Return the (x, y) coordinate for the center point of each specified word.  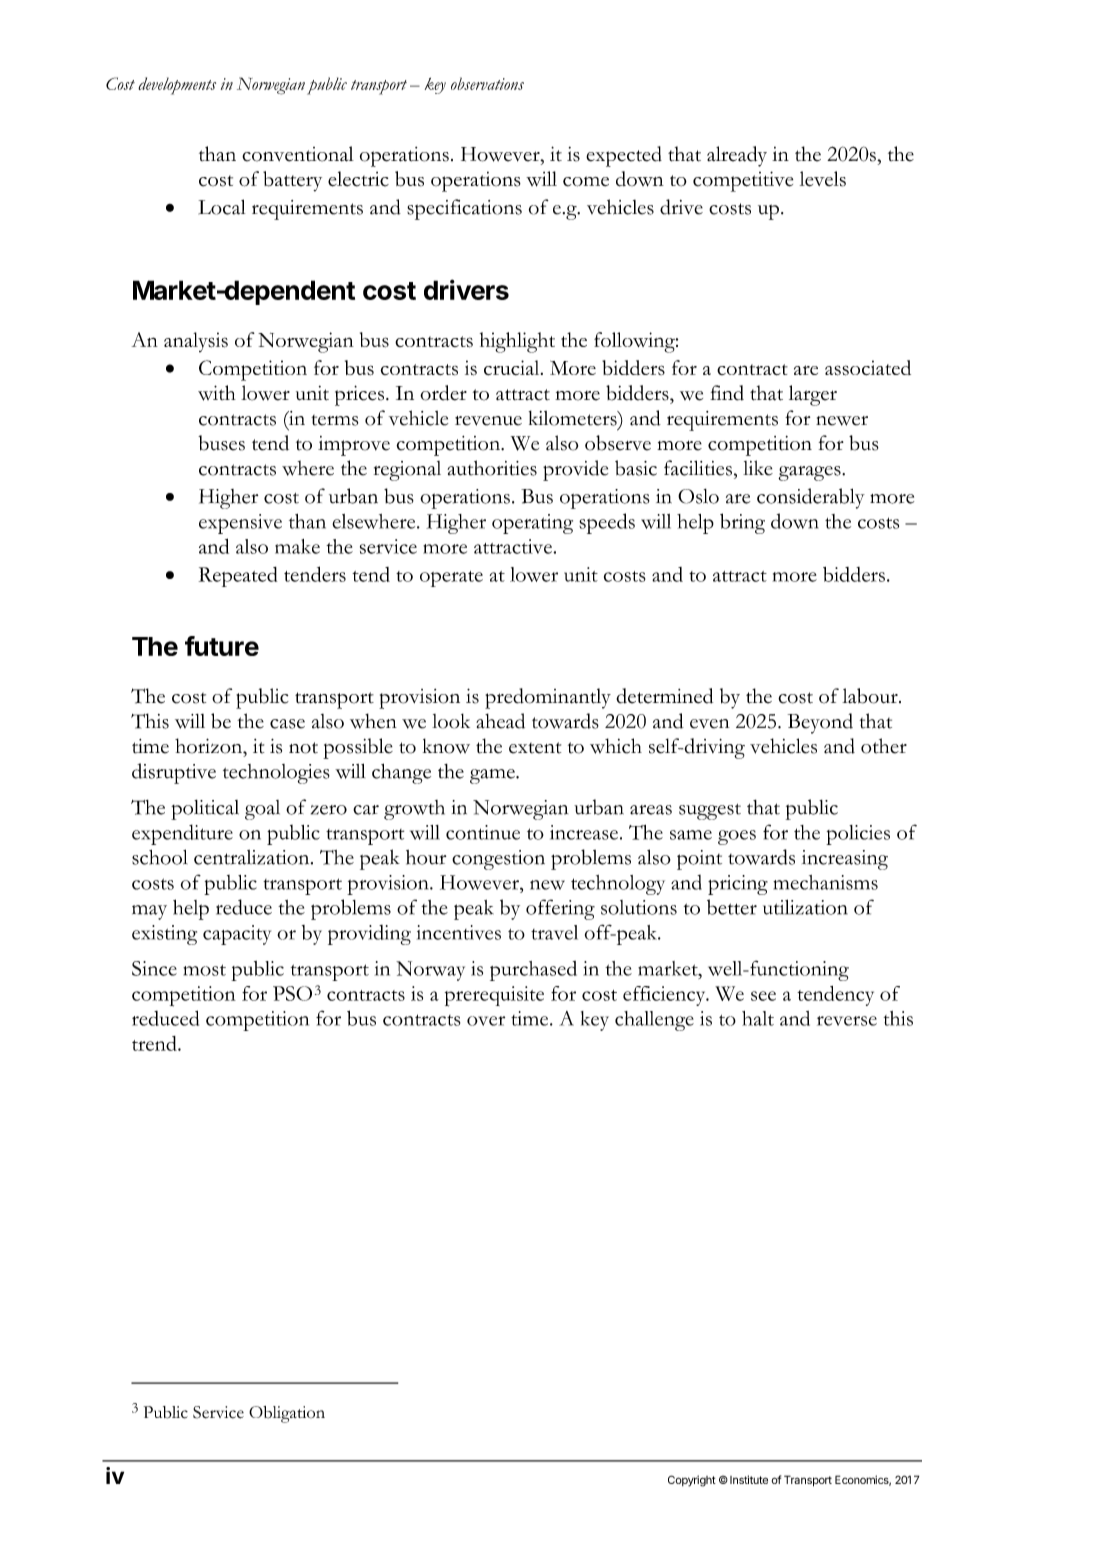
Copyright (692, 1481)
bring (742, 523)
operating (532, 524)
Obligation (287, 1414)
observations (487, 83)
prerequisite (494, 996)
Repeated (238, 577)
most (204, 970)
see (763, 996)
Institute (749, 1479)
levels (823, 179)
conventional (298, 154)
